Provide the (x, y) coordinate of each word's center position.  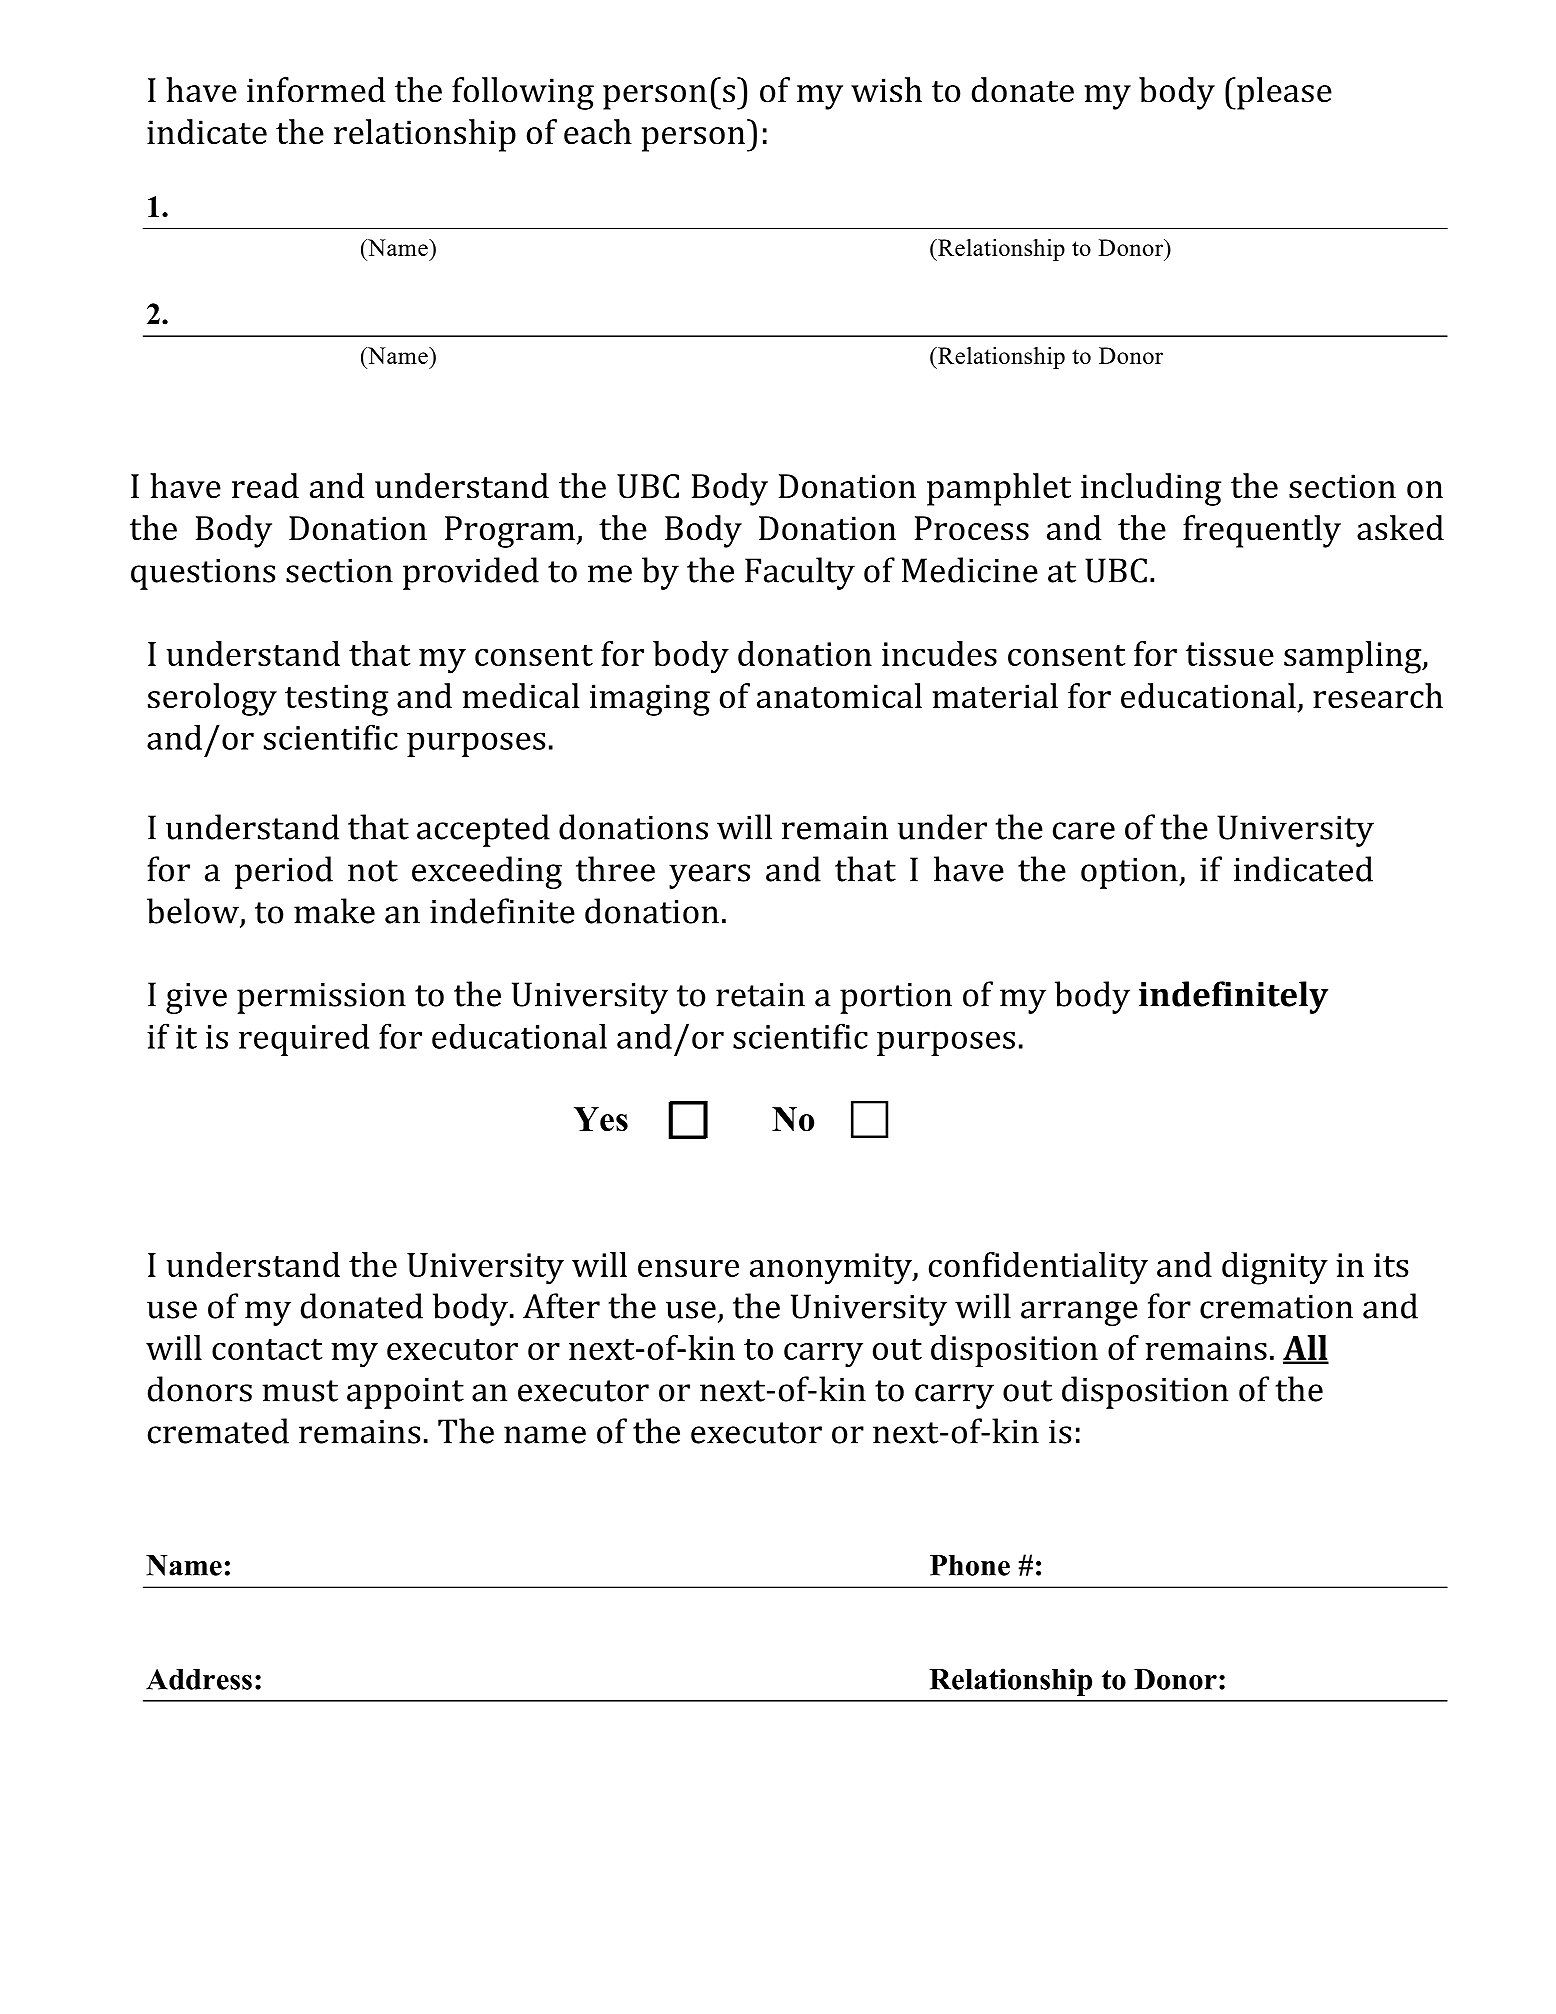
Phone (970, 1565)
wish (886, 90)
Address (199, 1679)
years (709, 876)
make (334, 911)
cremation (1276, 1307)
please (1283, 93)
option (1130, 873)
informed (316, 90)
